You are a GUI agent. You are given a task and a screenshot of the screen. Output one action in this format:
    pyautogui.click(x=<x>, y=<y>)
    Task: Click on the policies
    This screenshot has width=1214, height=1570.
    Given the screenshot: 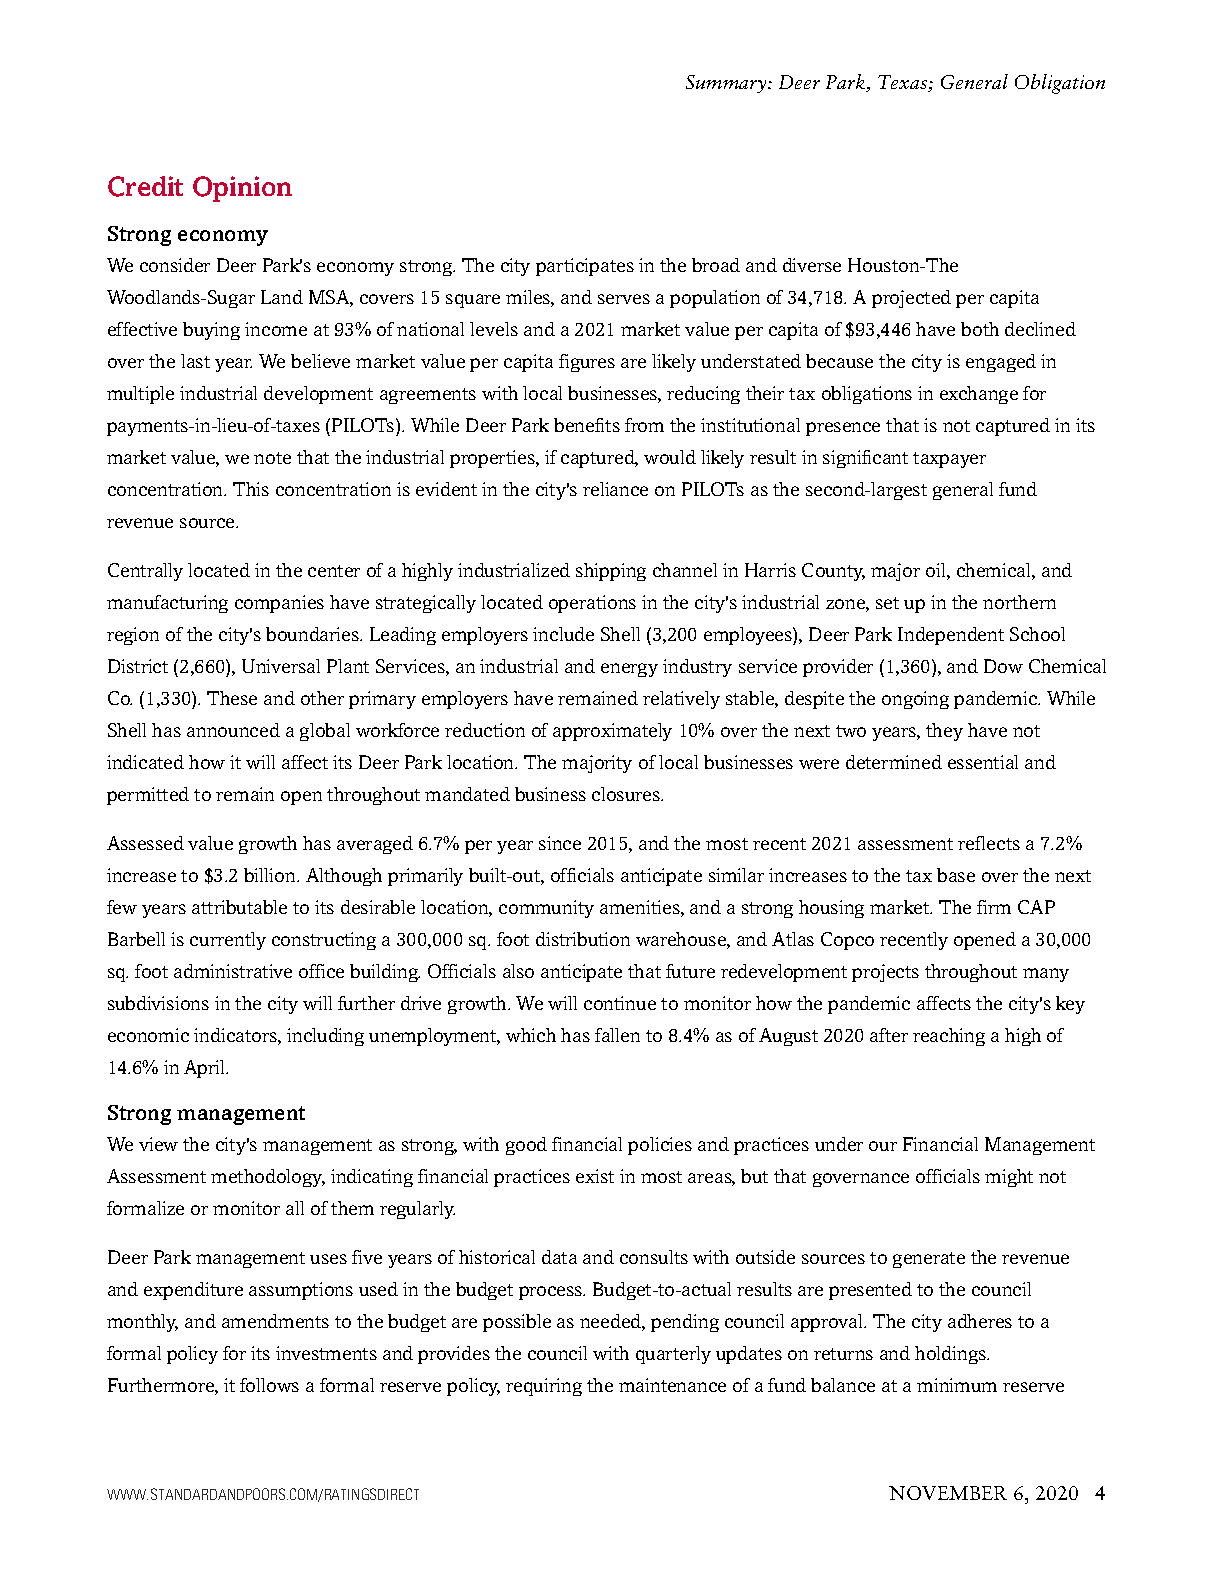 What is the action you would take?
    pyautogui.click(x=660, y=1146)
